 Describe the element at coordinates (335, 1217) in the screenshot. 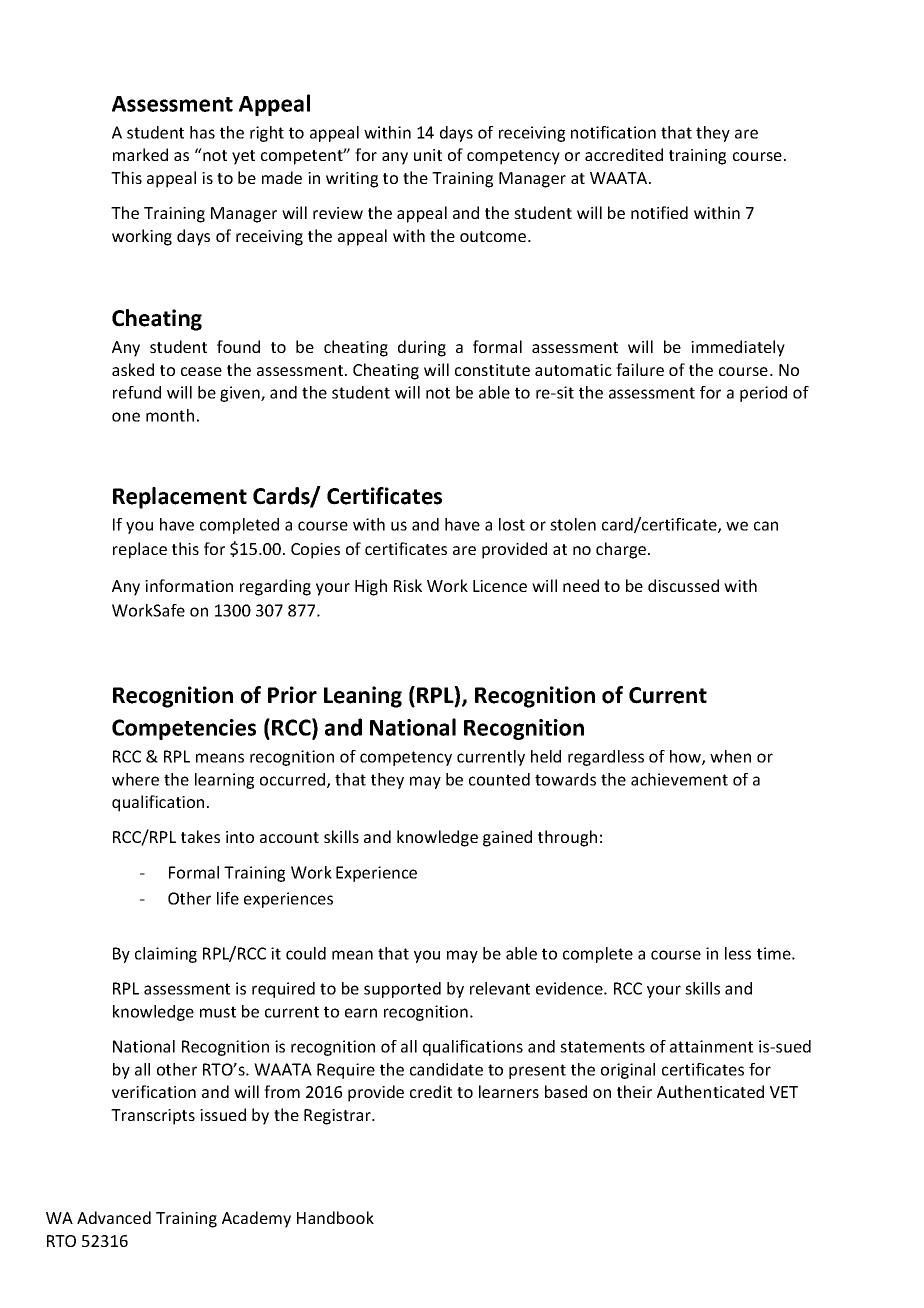

I see `Handbook` at that location.
